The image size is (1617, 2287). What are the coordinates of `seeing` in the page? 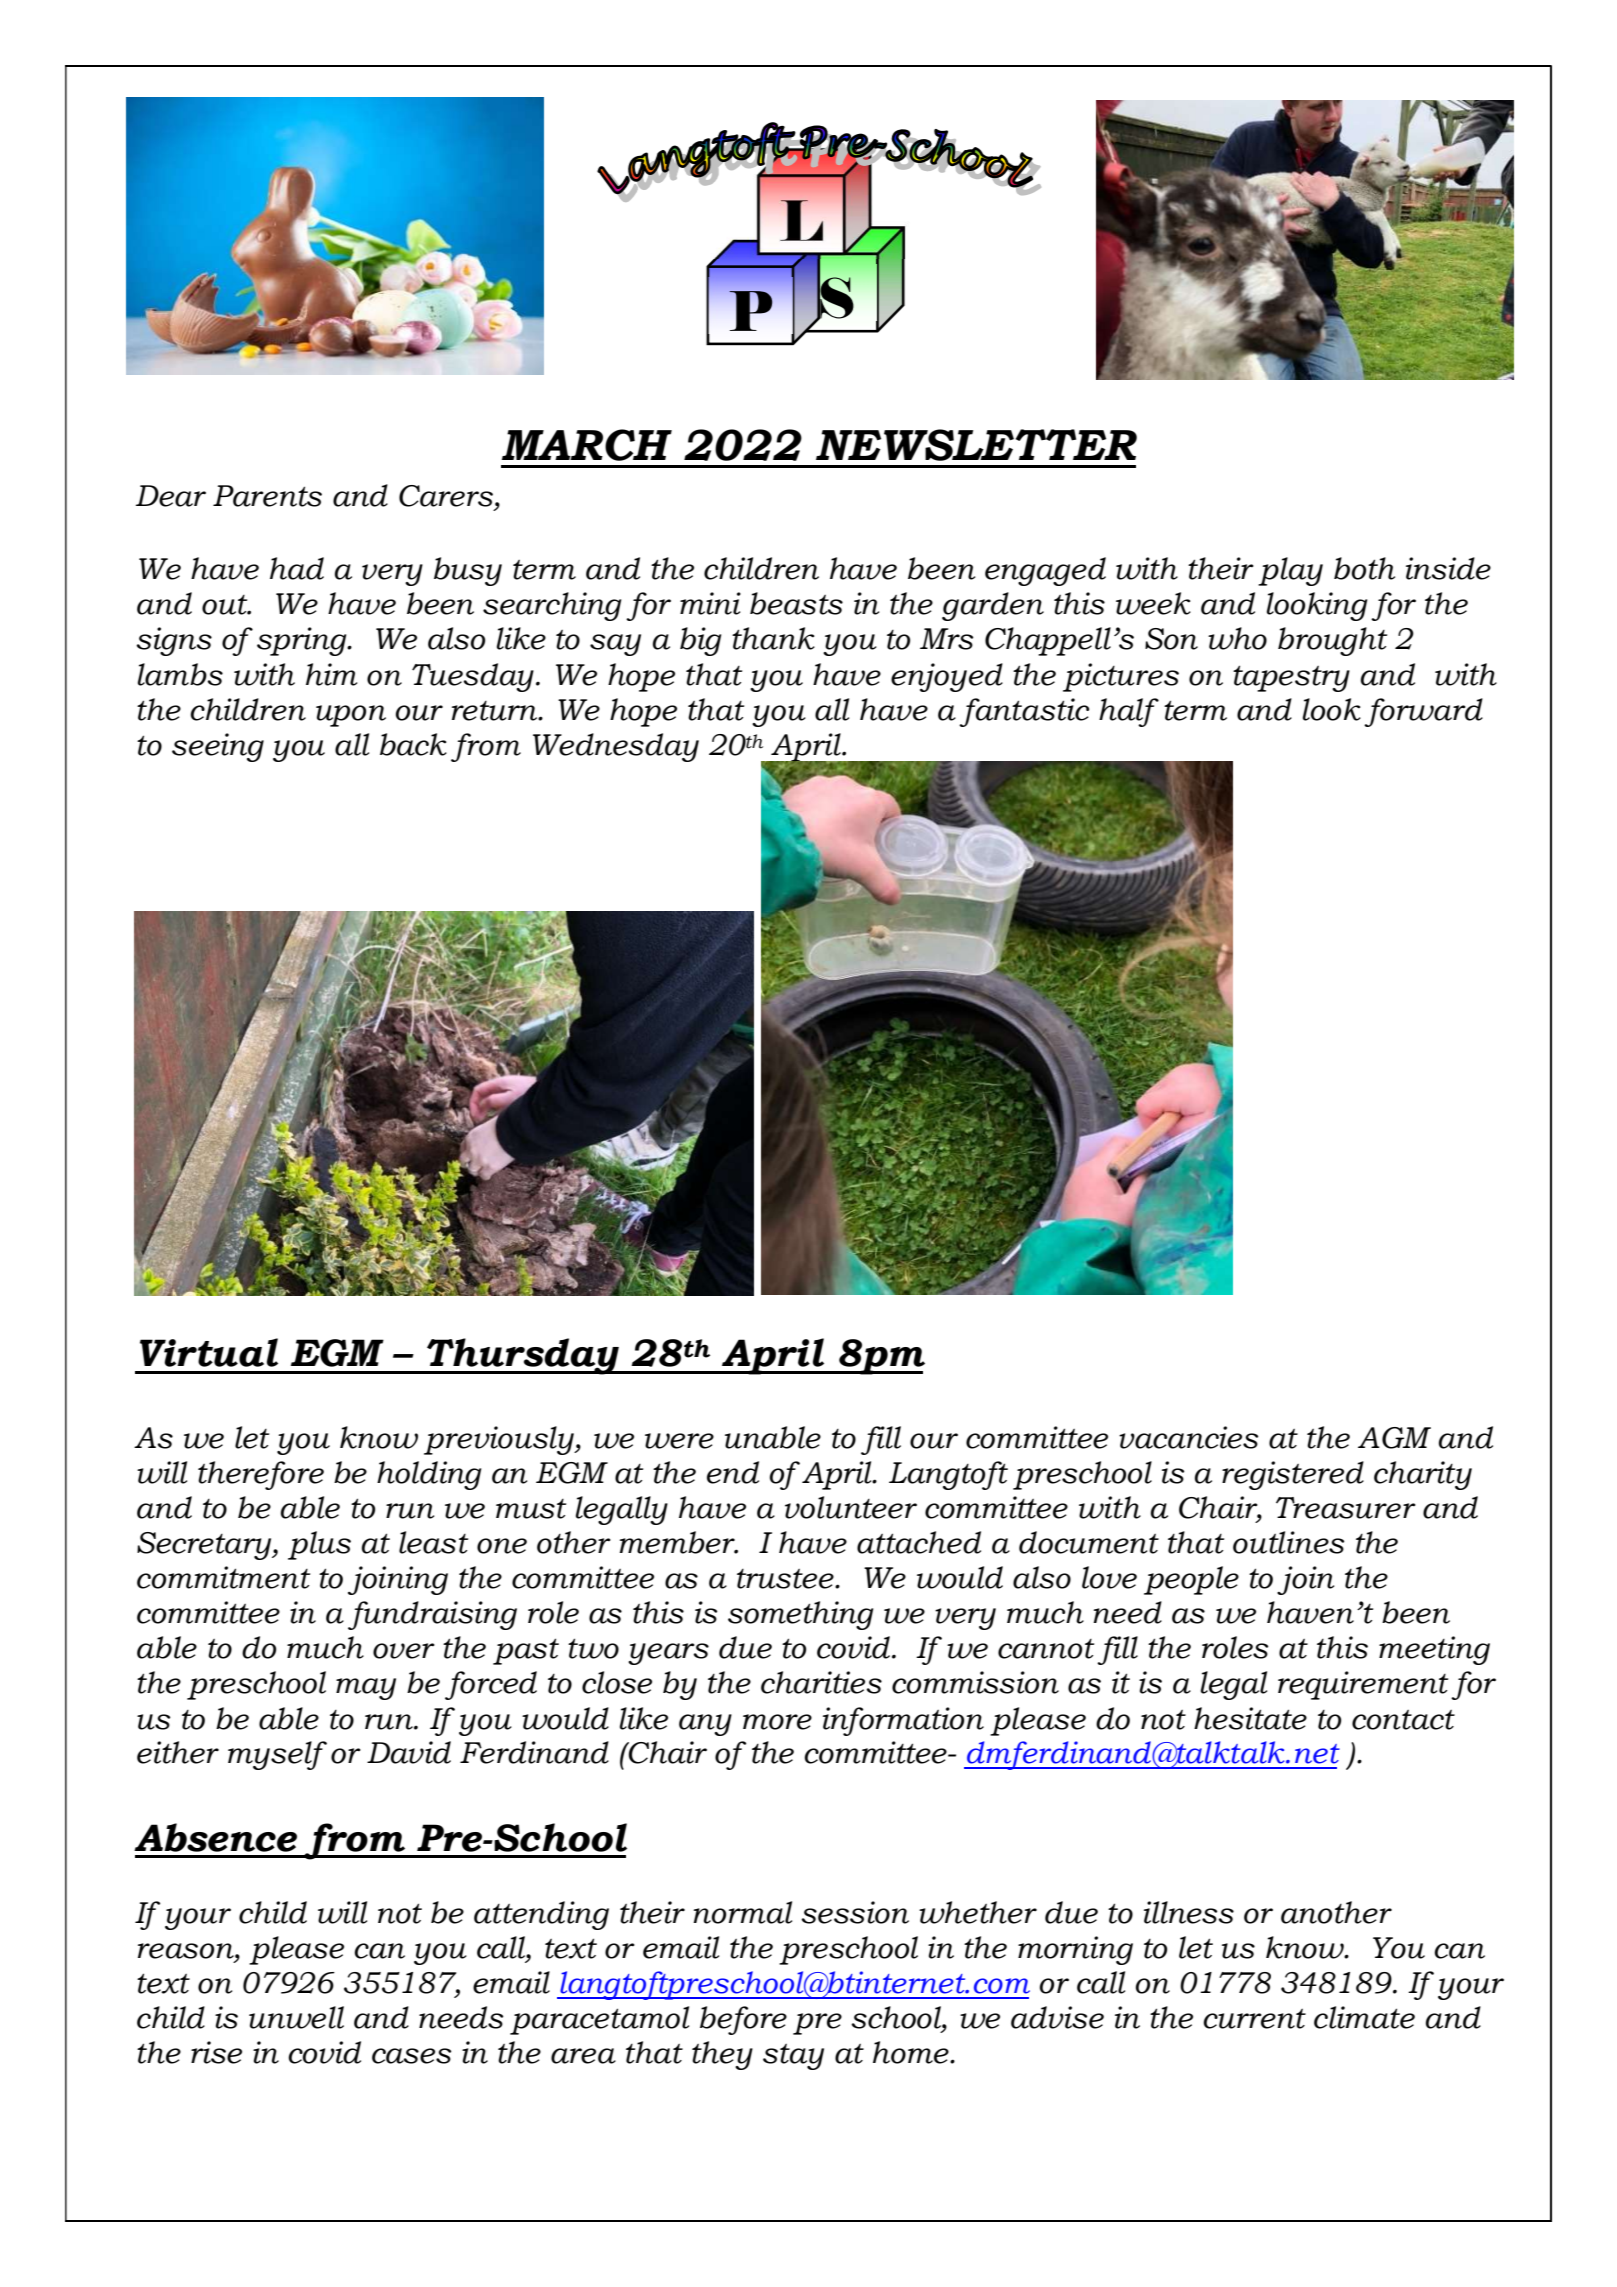 It's located at (218, 747).
